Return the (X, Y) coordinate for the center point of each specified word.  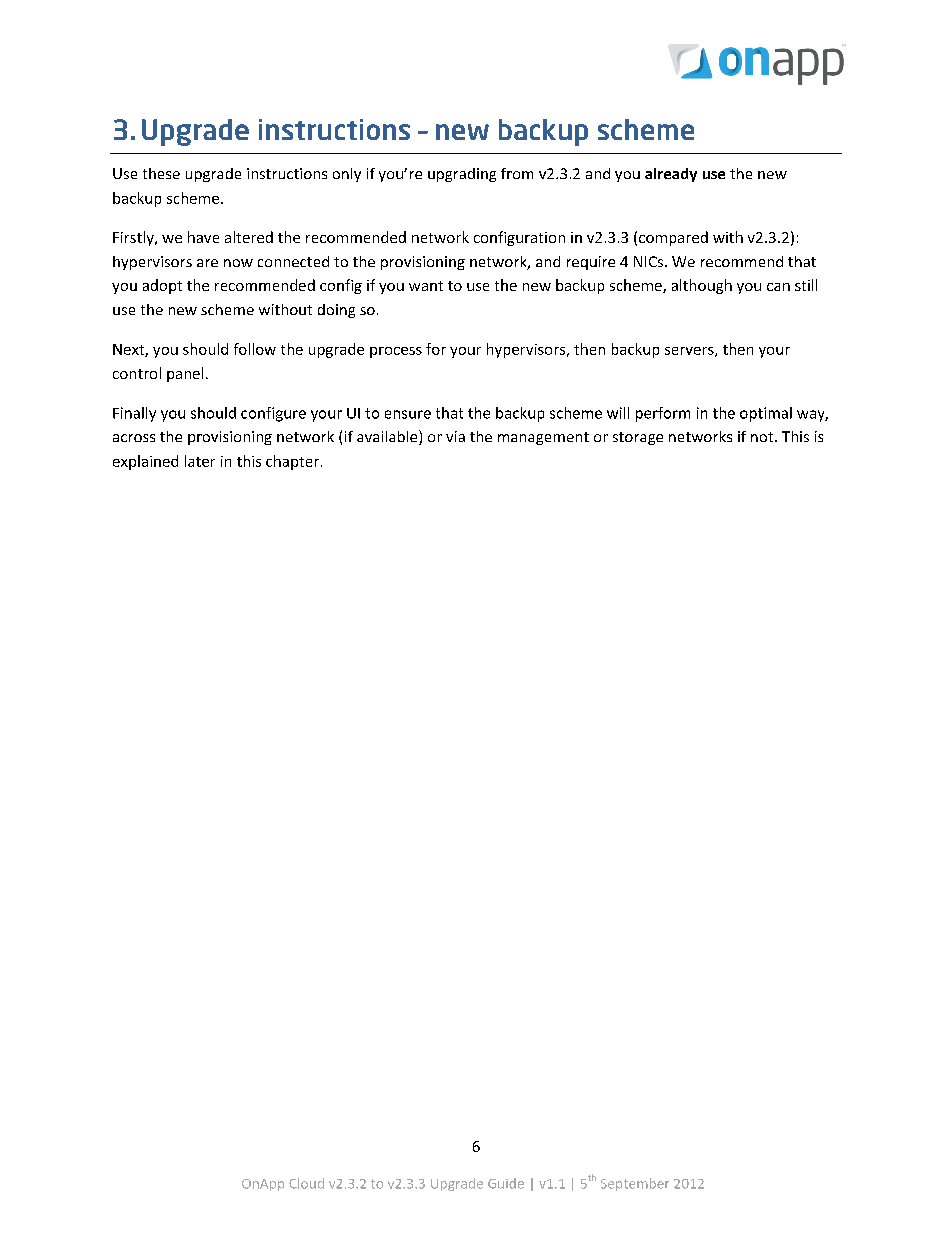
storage (638, 438)
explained (145, 462)
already (671, 175)
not (763, 437)
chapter (294, 462)
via (455, 436)
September (635, 1184)
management (543, 438)
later (200, 461)
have (203, 237)
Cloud (306, 1183)
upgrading (462, 175)
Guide (506, 1183)
